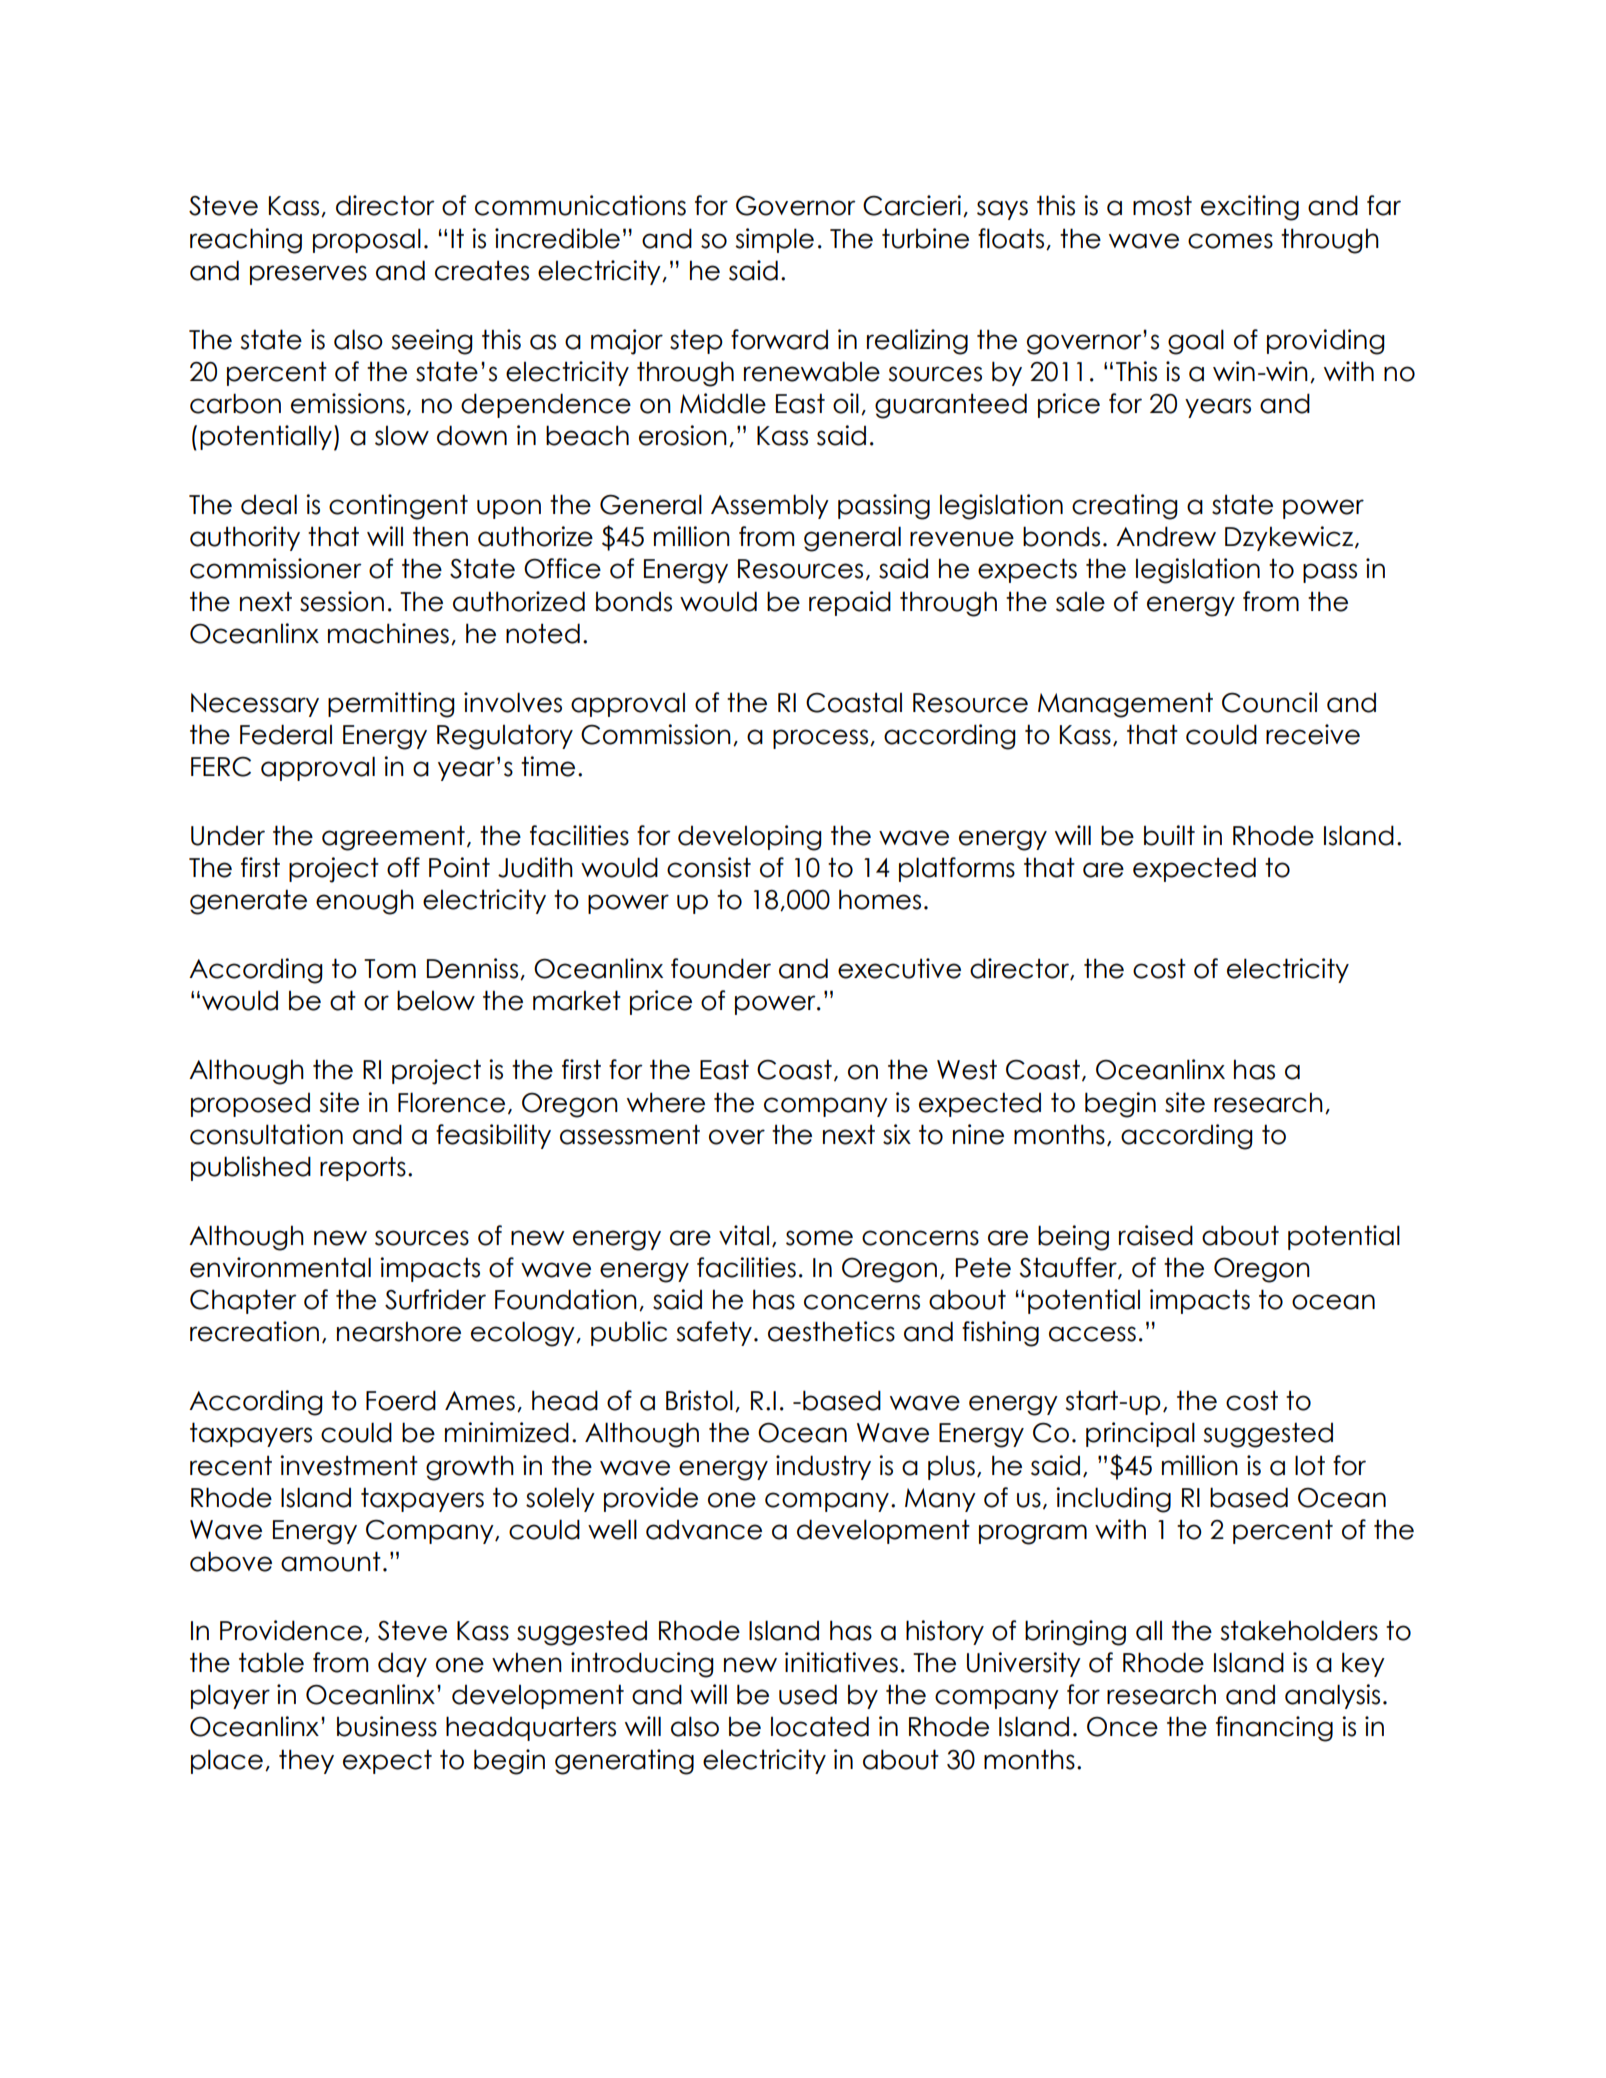  I want to click on permitting, so click(391, 705).
